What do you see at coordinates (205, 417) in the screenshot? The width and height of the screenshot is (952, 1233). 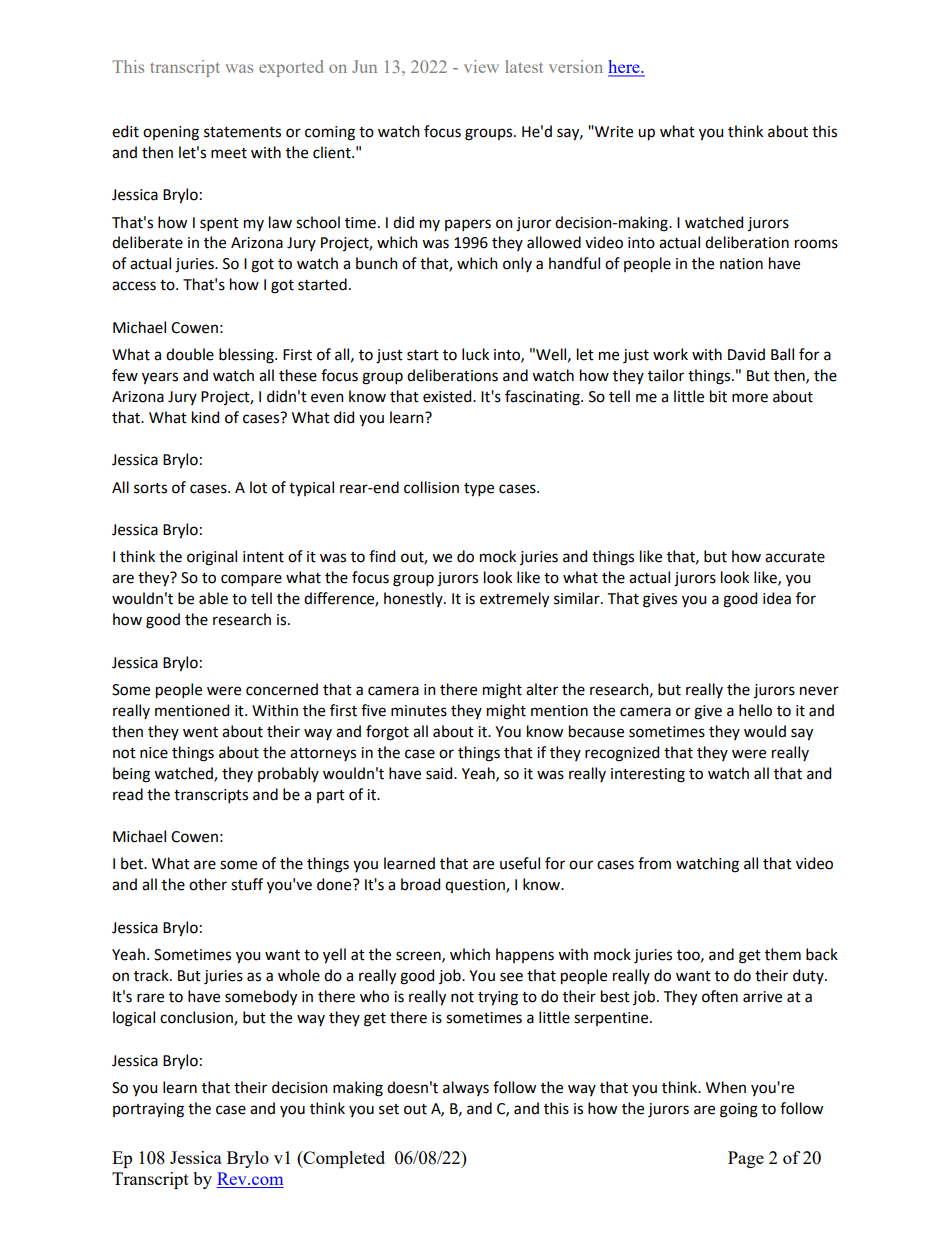 I see `kind` at bounding box center [205, 417].
